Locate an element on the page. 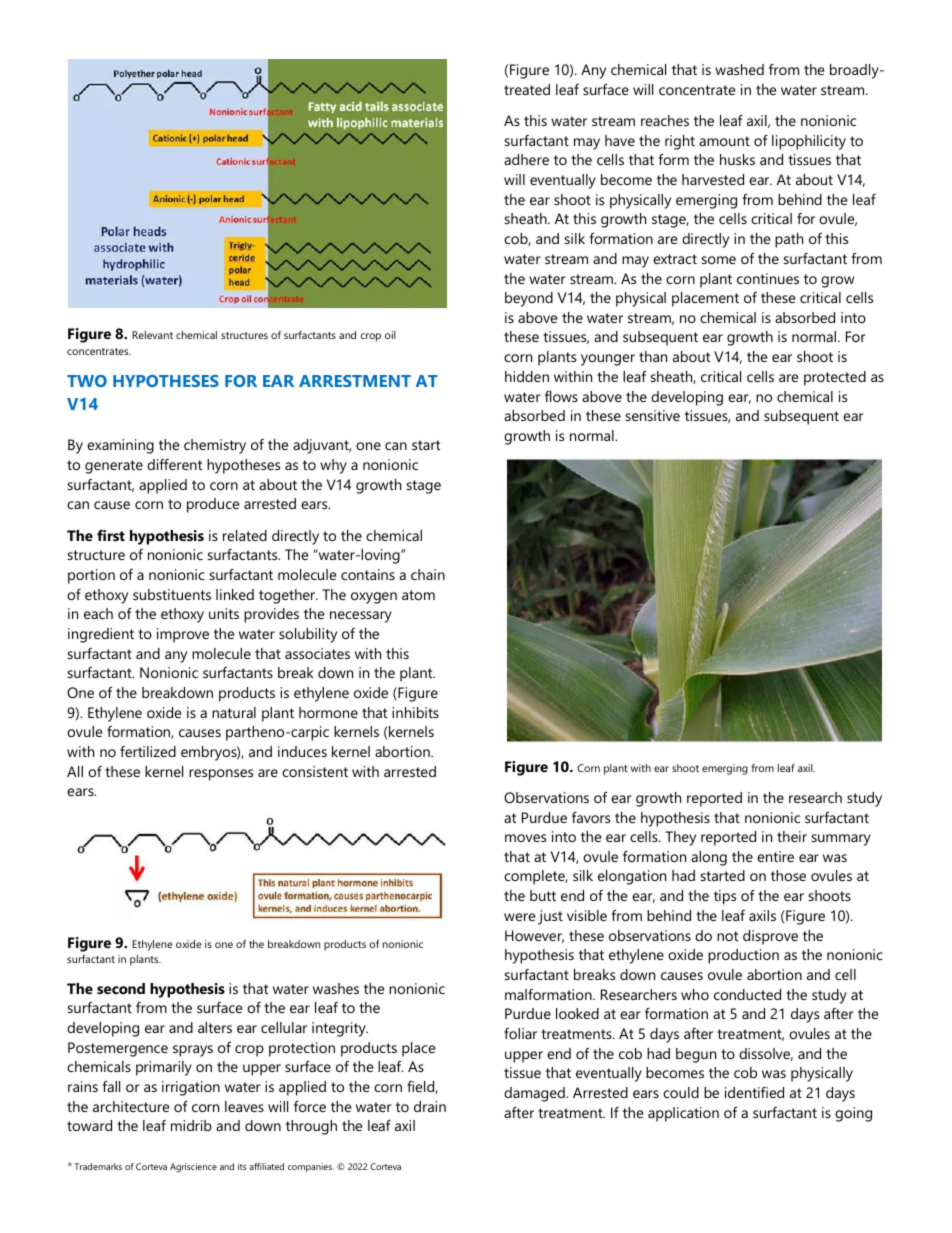 The image size is (952, 1233). washed is located at coordinates (739, 69).
